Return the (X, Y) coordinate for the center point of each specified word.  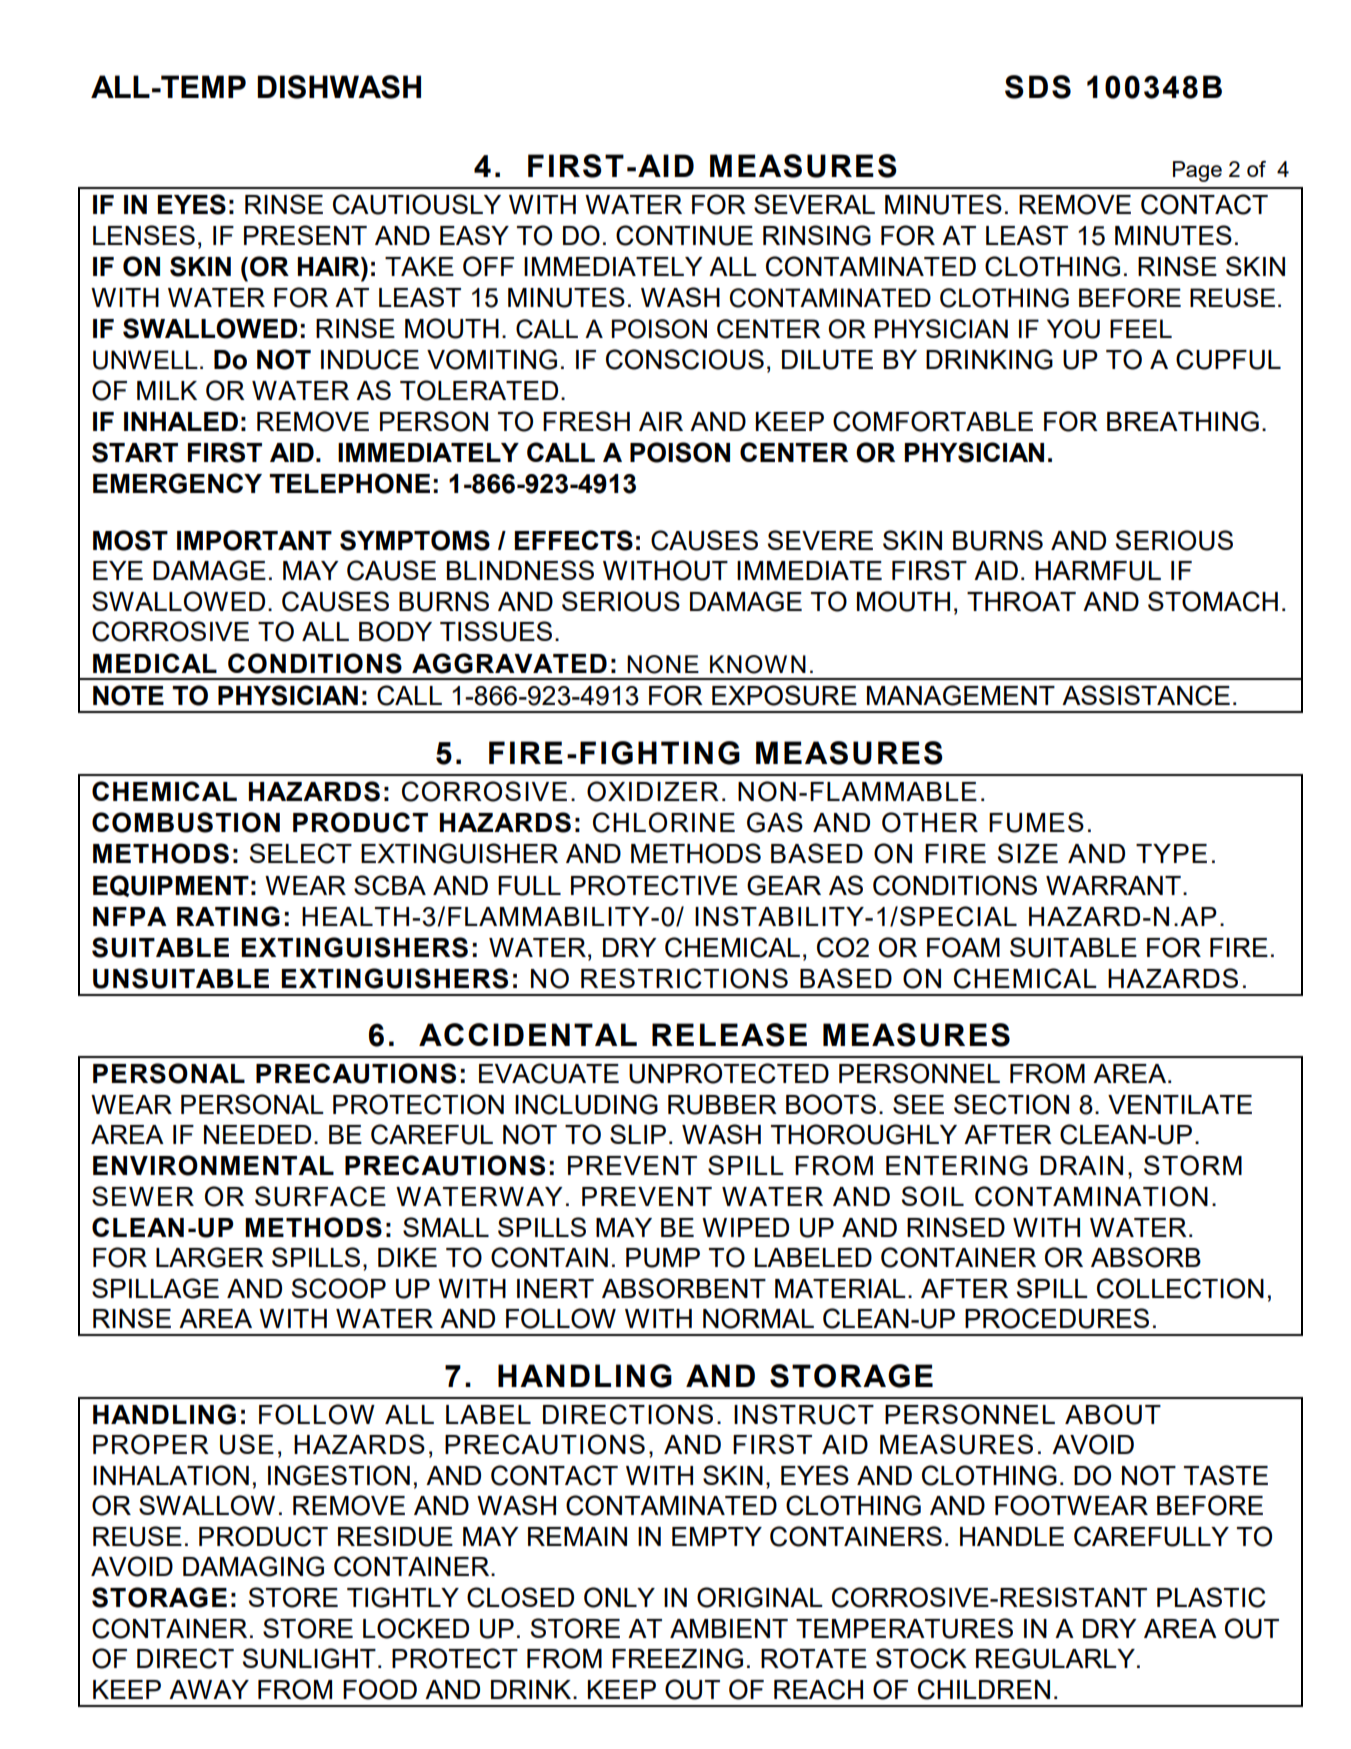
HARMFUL (1098, 571)
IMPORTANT (254, 540)
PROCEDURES (1057, 1318)
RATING (228, 916)
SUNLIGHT (309, 1658)
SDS (1038, 87)
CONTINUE (684, 235)
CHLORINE (664, 822)
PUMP (663, 1258)
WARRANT (1113, 885)
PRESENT (305, 235)
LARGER (210, 1257)
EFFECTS (573, 540)
